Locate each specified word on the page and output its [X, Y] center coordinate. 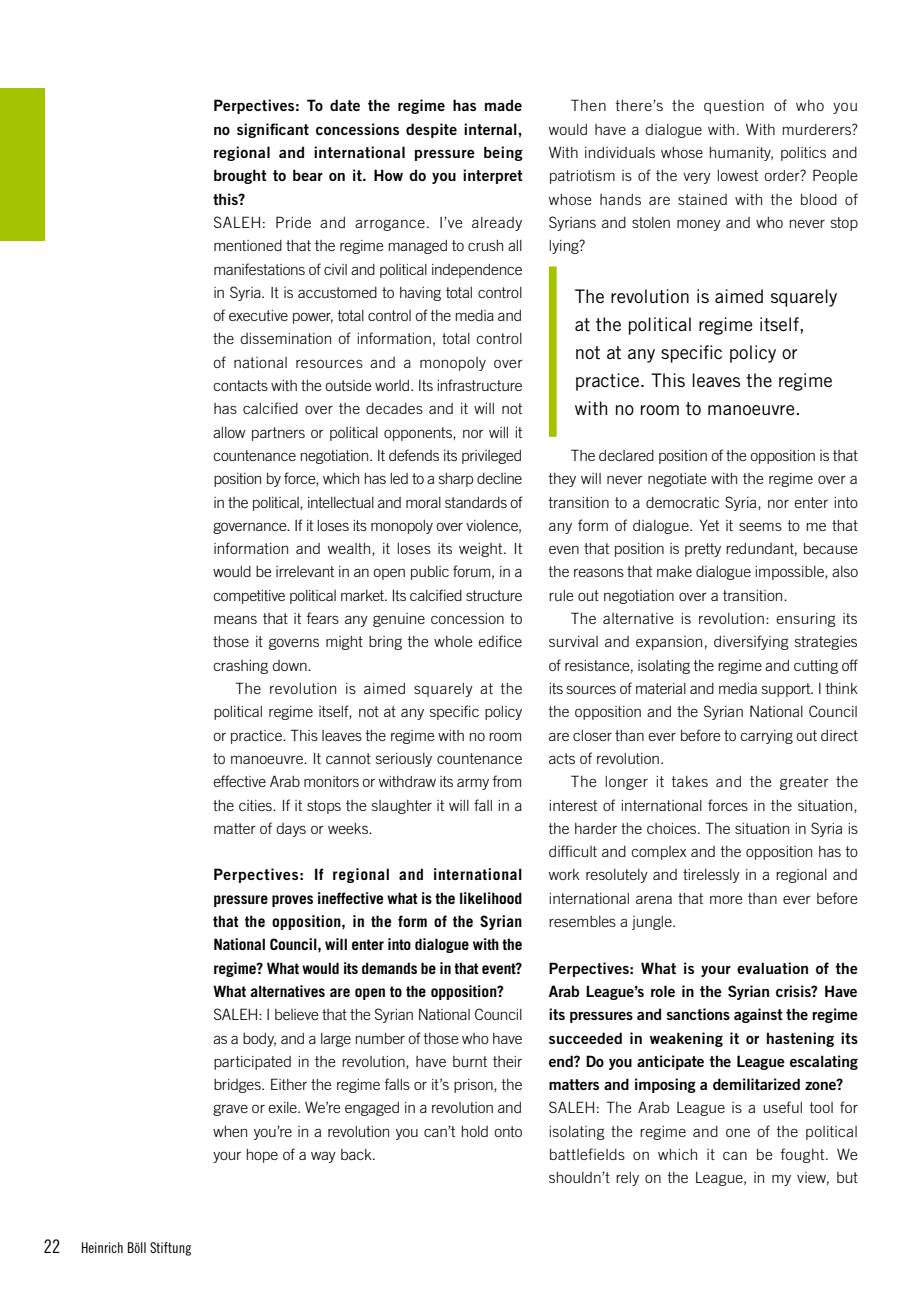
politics [803, 154]
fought [804, 1155]
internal [490, 129]
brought [240, 176]
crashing [240, 667]
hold [475, 1131]
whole [453, 641]
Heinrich [102, 1247]
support [787, 690]
